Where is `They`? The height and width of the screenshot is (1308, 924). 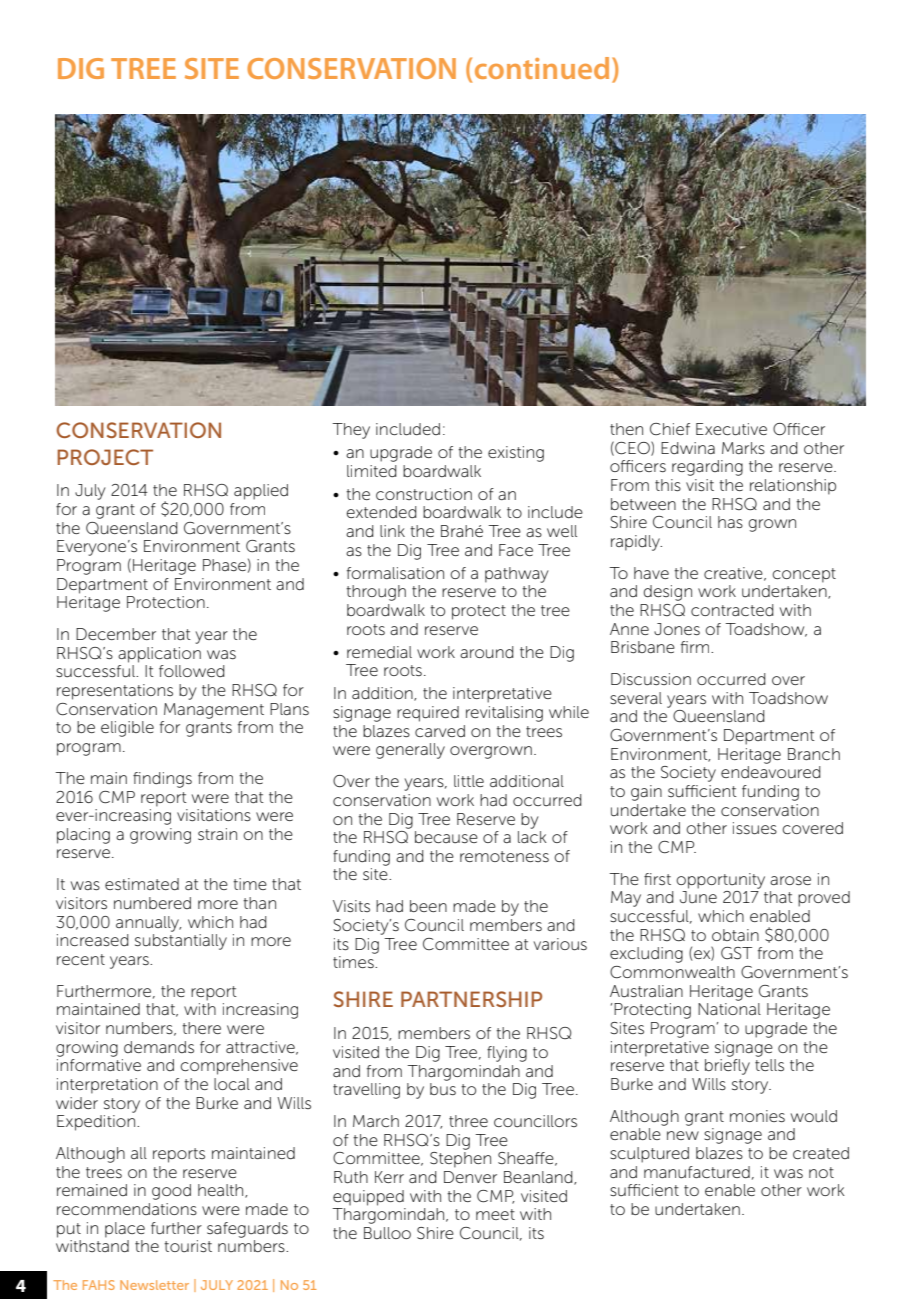
They is located at coordinates (351, 431).
